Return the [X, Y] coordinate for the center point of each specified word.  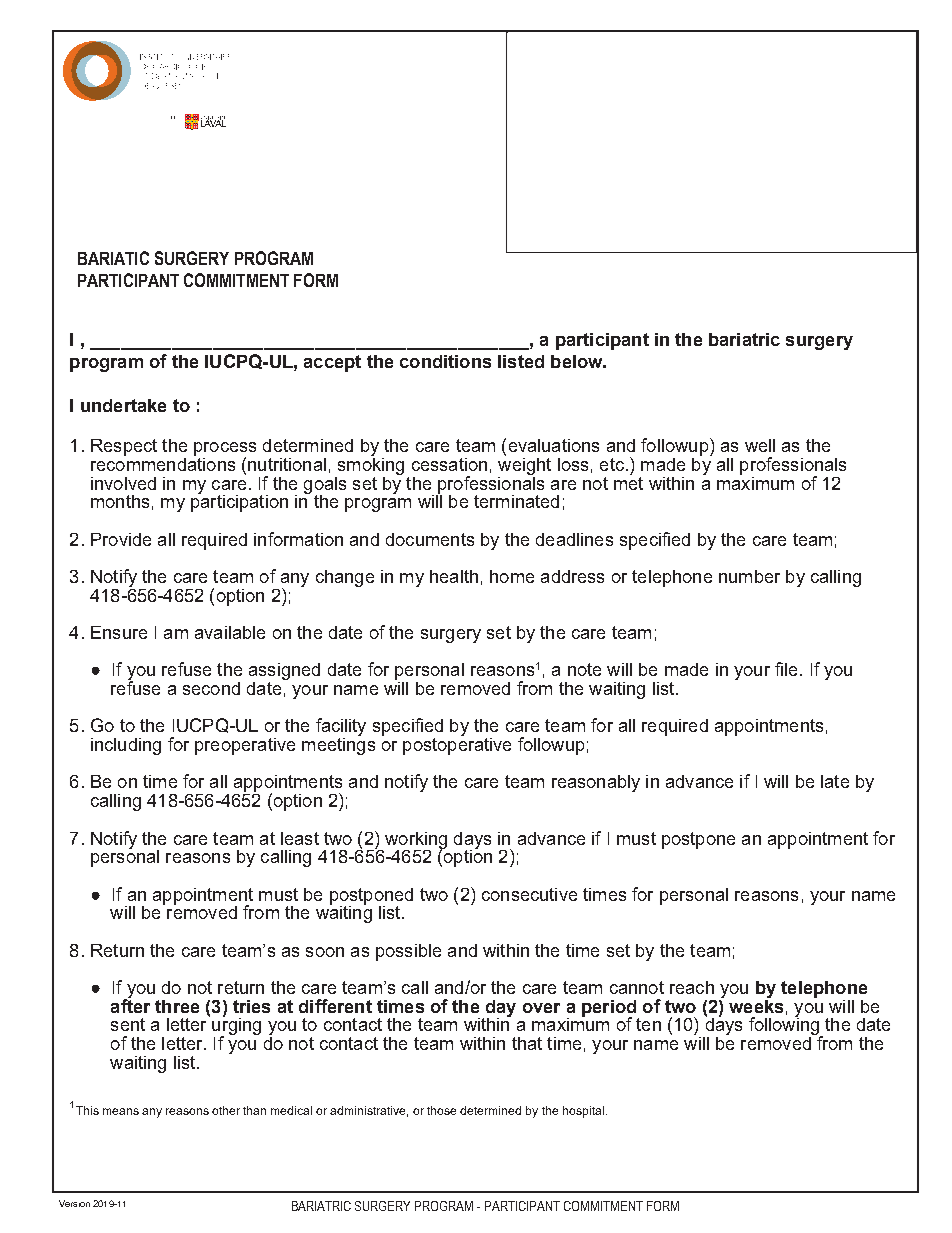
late [835, 781]
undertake [123, 405]
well [760, 445]
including [126, 746]
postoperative [457, 745]
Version [74, 1203]
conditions [445, 361]
